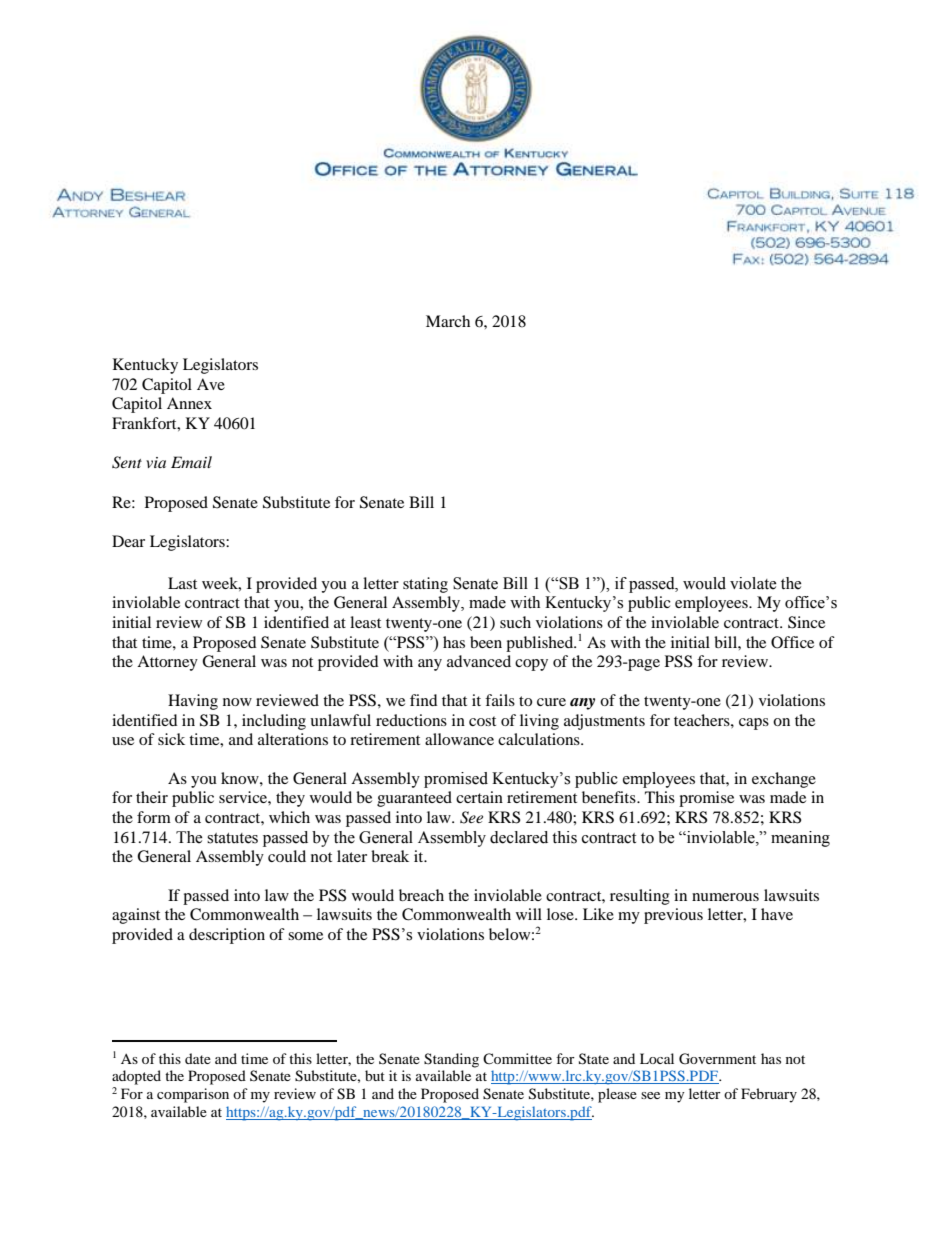  Describe the element at coordinates (136, 916) in the image. I see `against` at that location.
